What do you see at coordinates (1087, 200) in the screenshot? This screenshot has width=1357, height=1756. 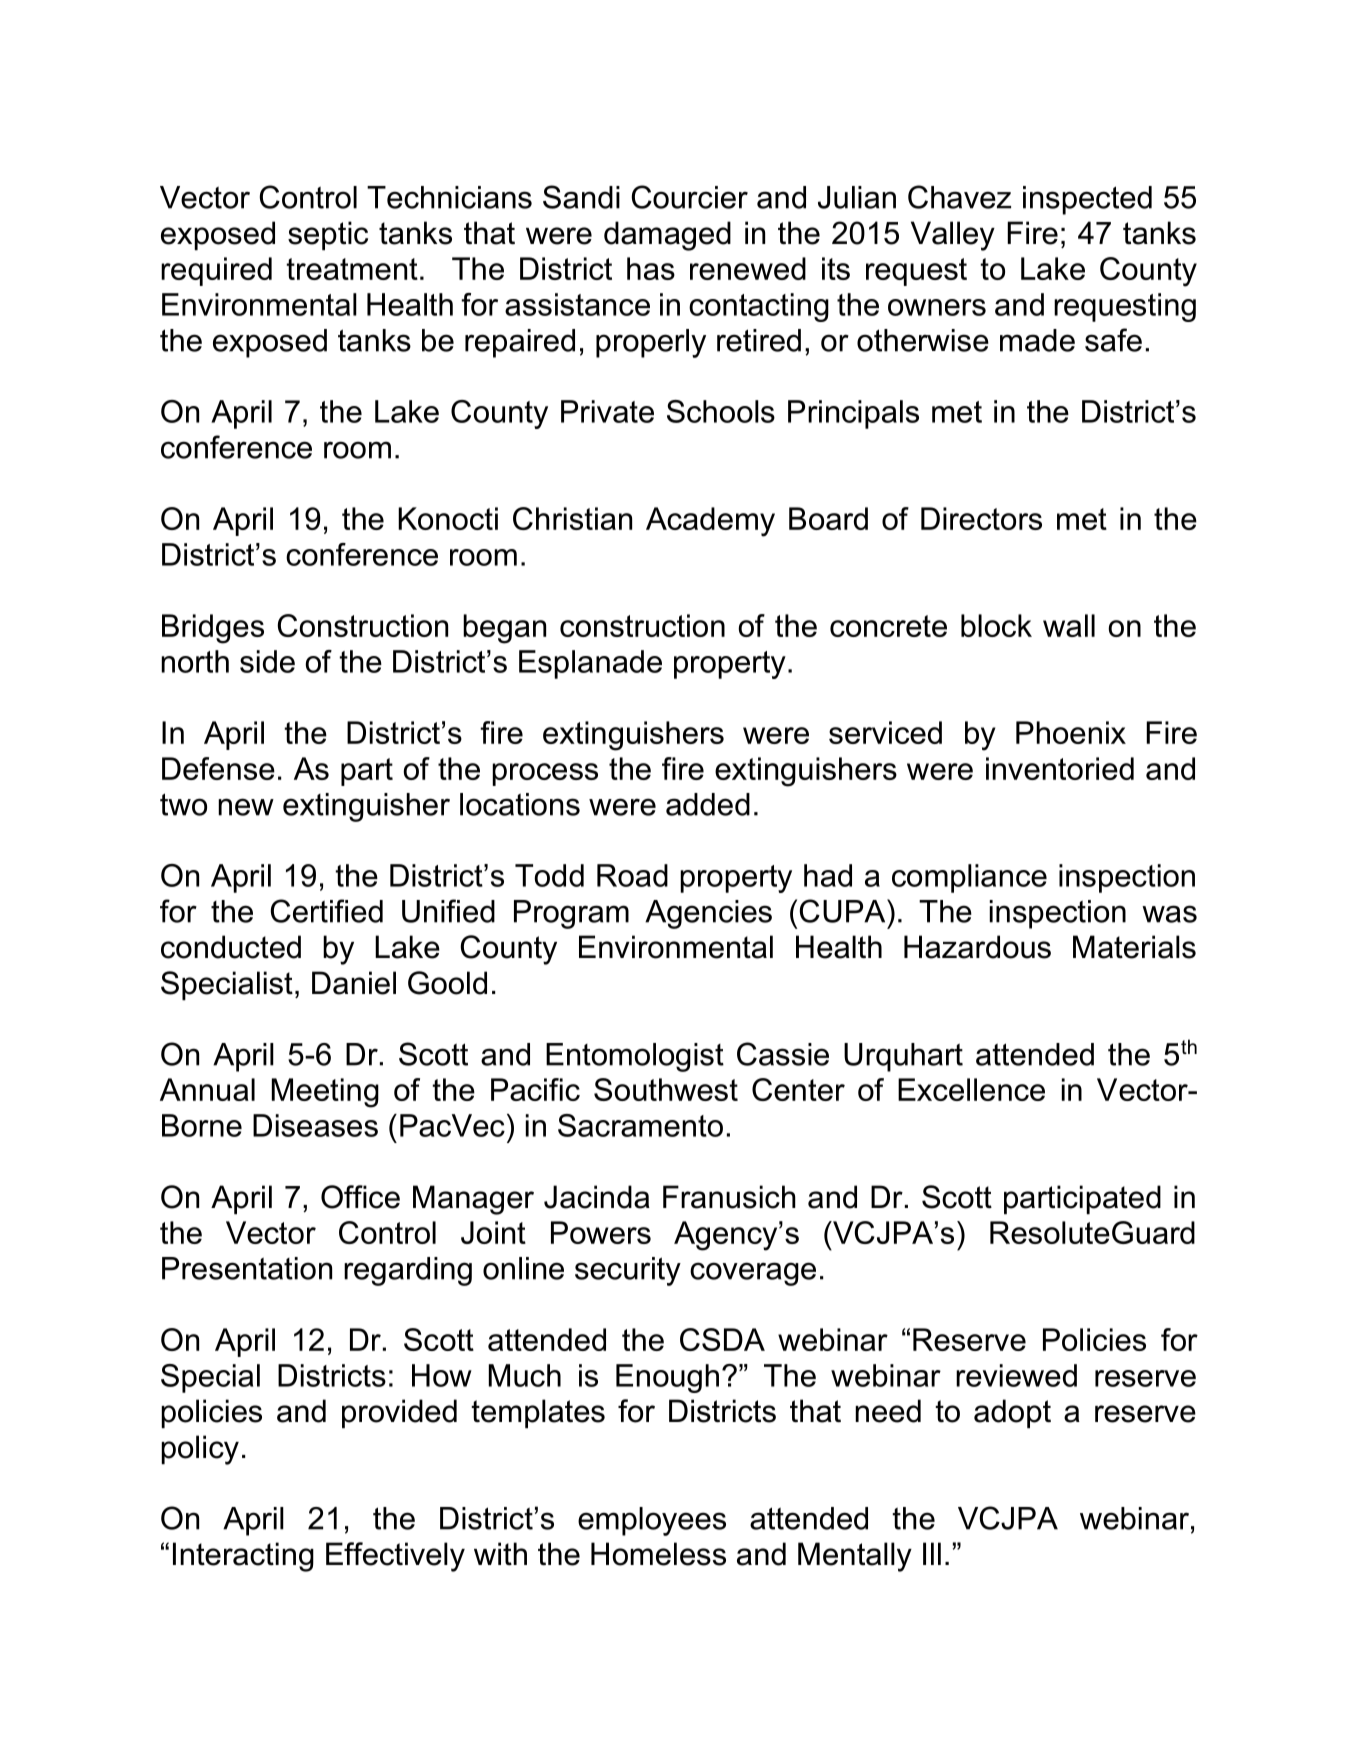 I see `inspected` at bounding box center [1087, 200].
